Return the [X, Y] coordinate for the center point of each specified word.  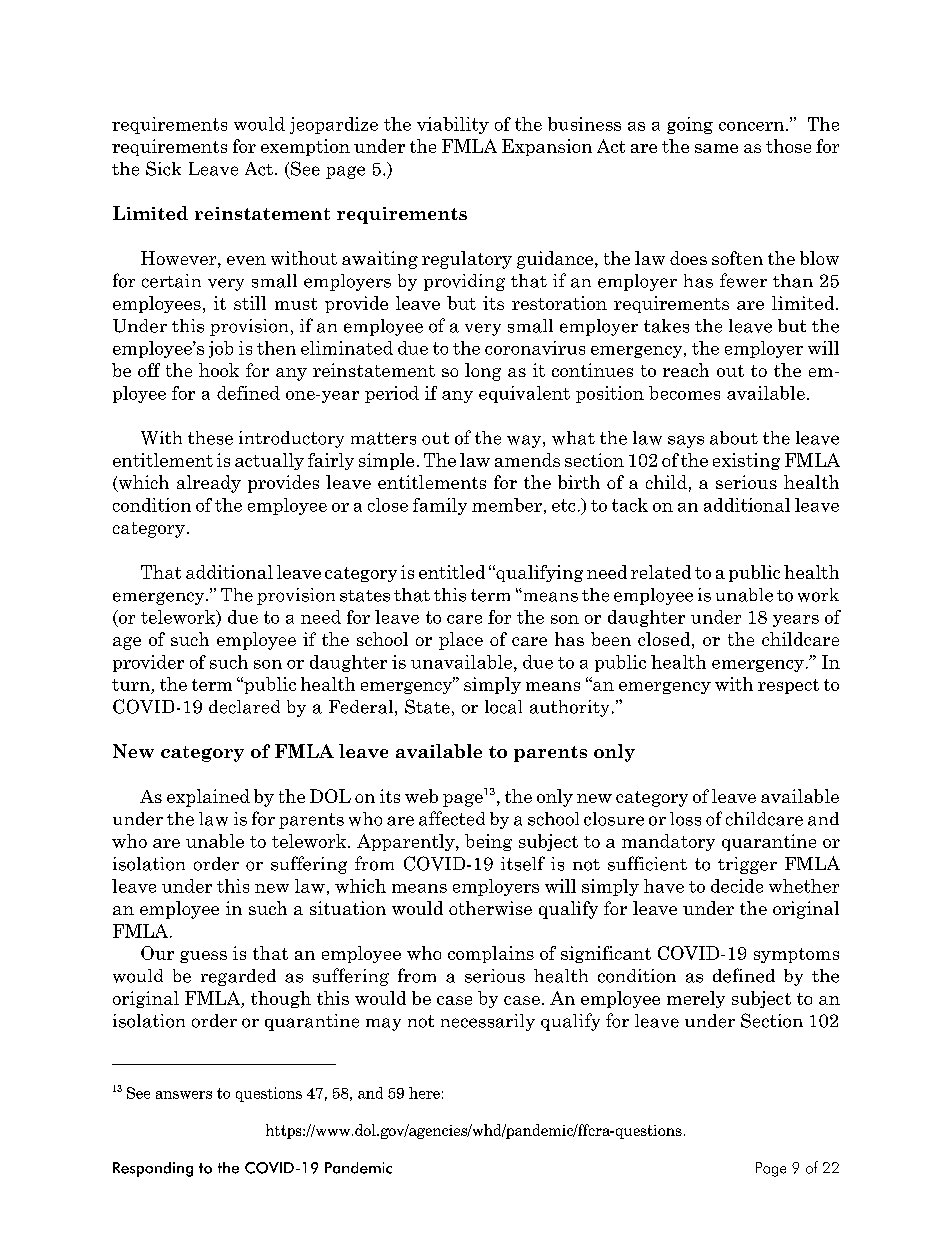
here [424, 1093]
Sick [163, 168]
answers [184, 1095]
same [716, 148]
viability [453, 125]
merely [696, 999]
